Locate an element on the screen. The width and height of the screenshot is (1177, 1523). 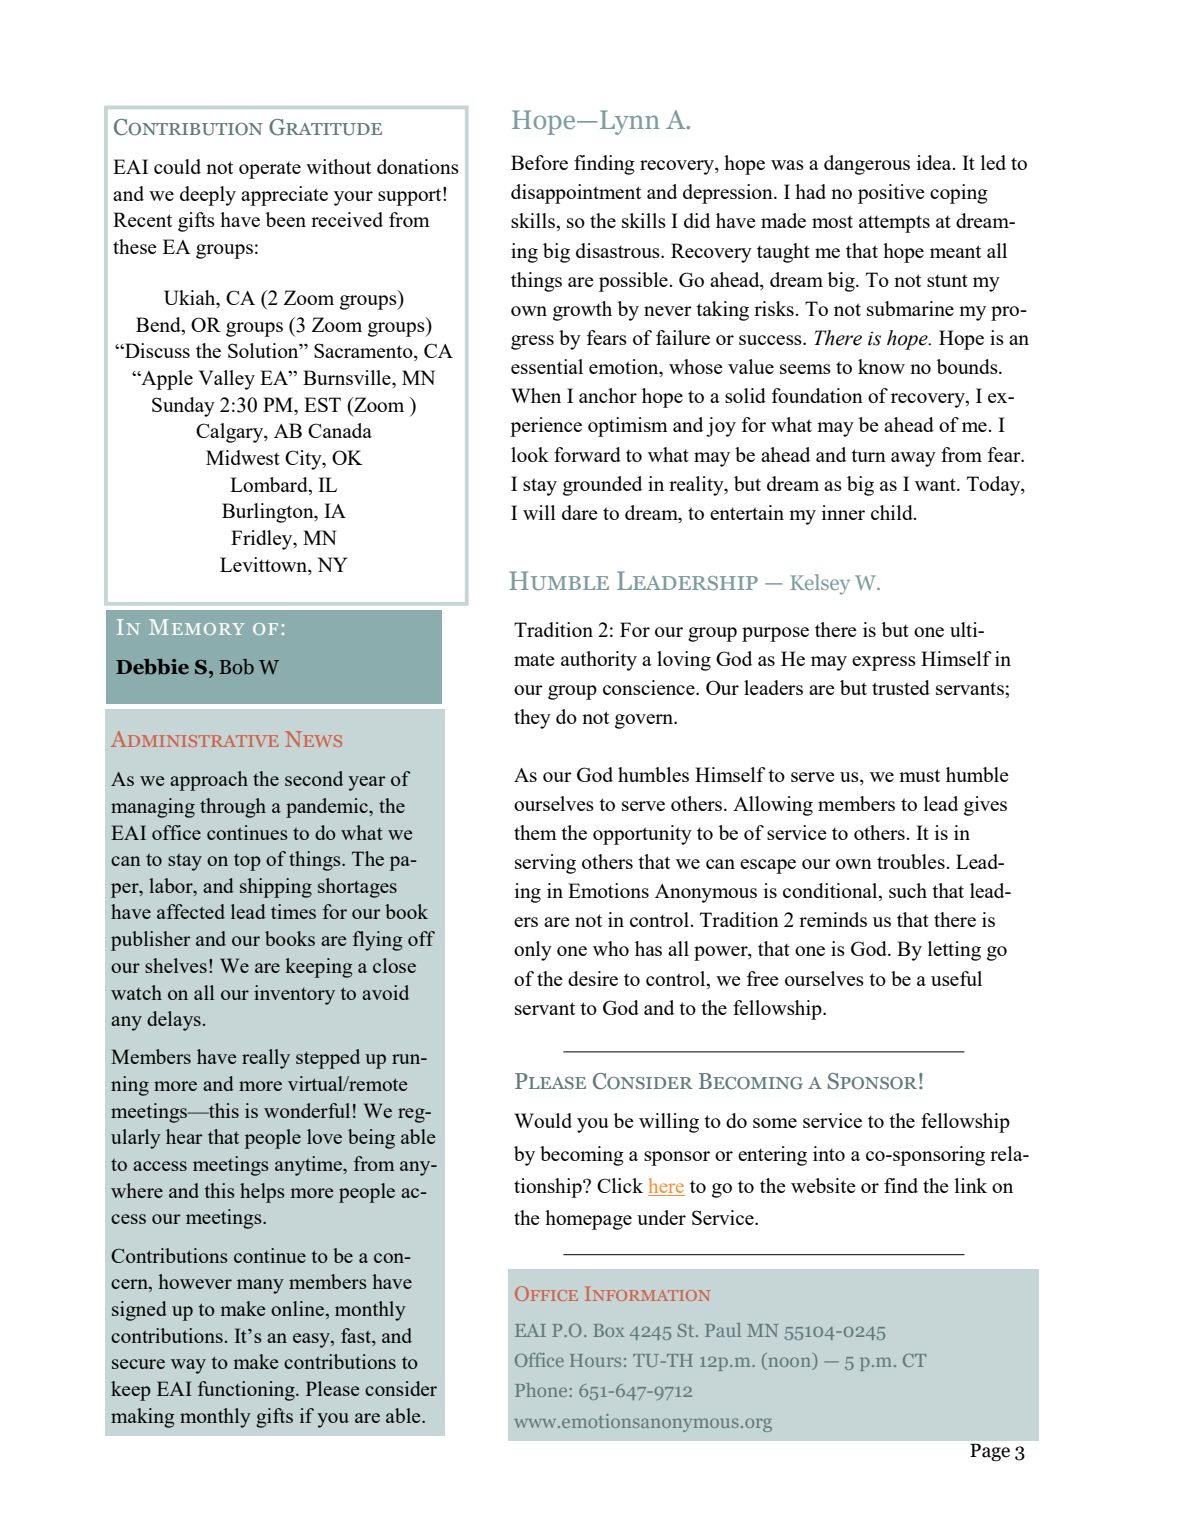
they is located at coordinates (532, 719).
